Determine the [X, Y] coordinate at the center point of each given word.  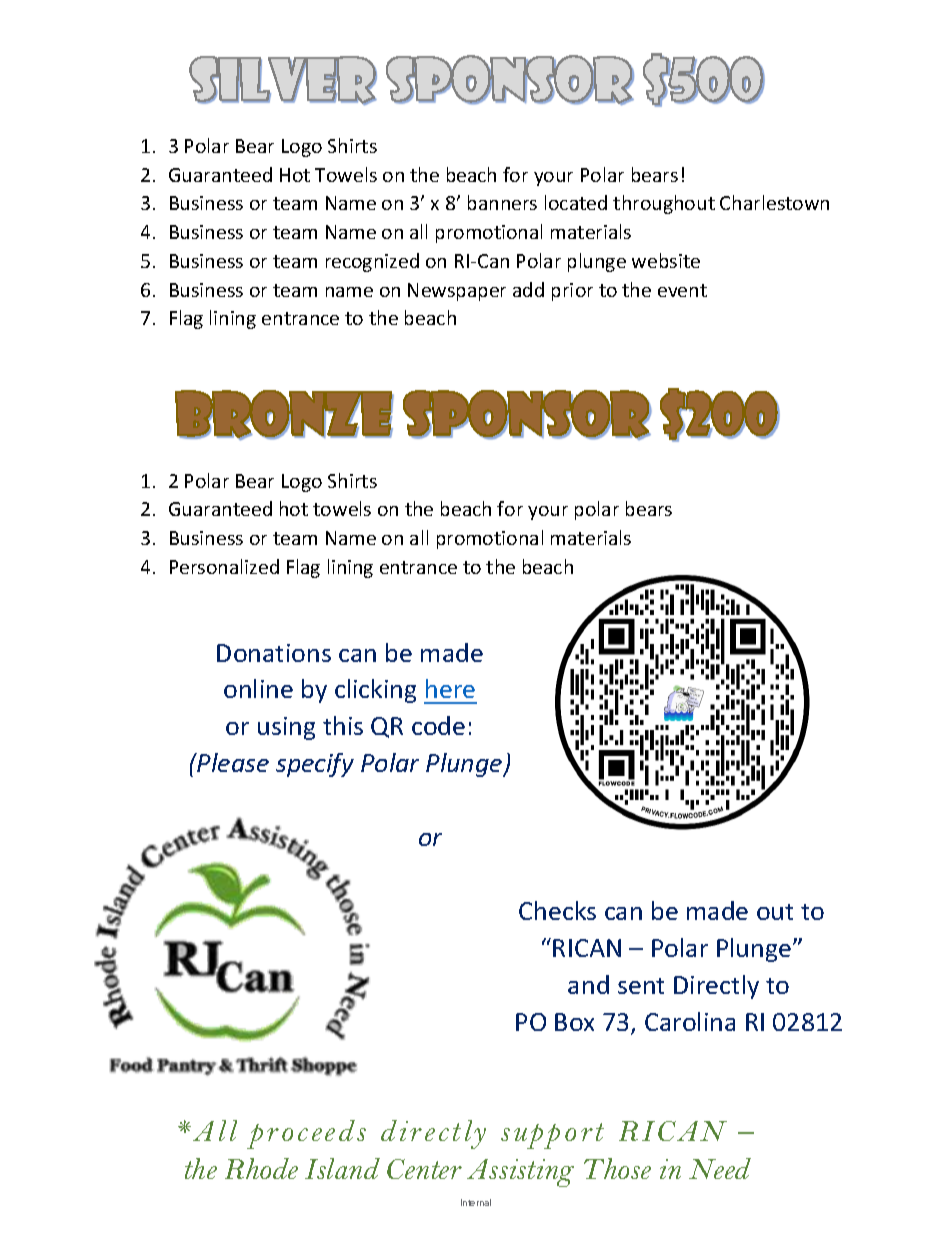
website [666, 260]
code [438, 725]
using [286, 728]
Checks [557, 910]
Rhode [261, 1168]
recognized [372, 262]
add [528, 289]
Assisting [520, 1173]
